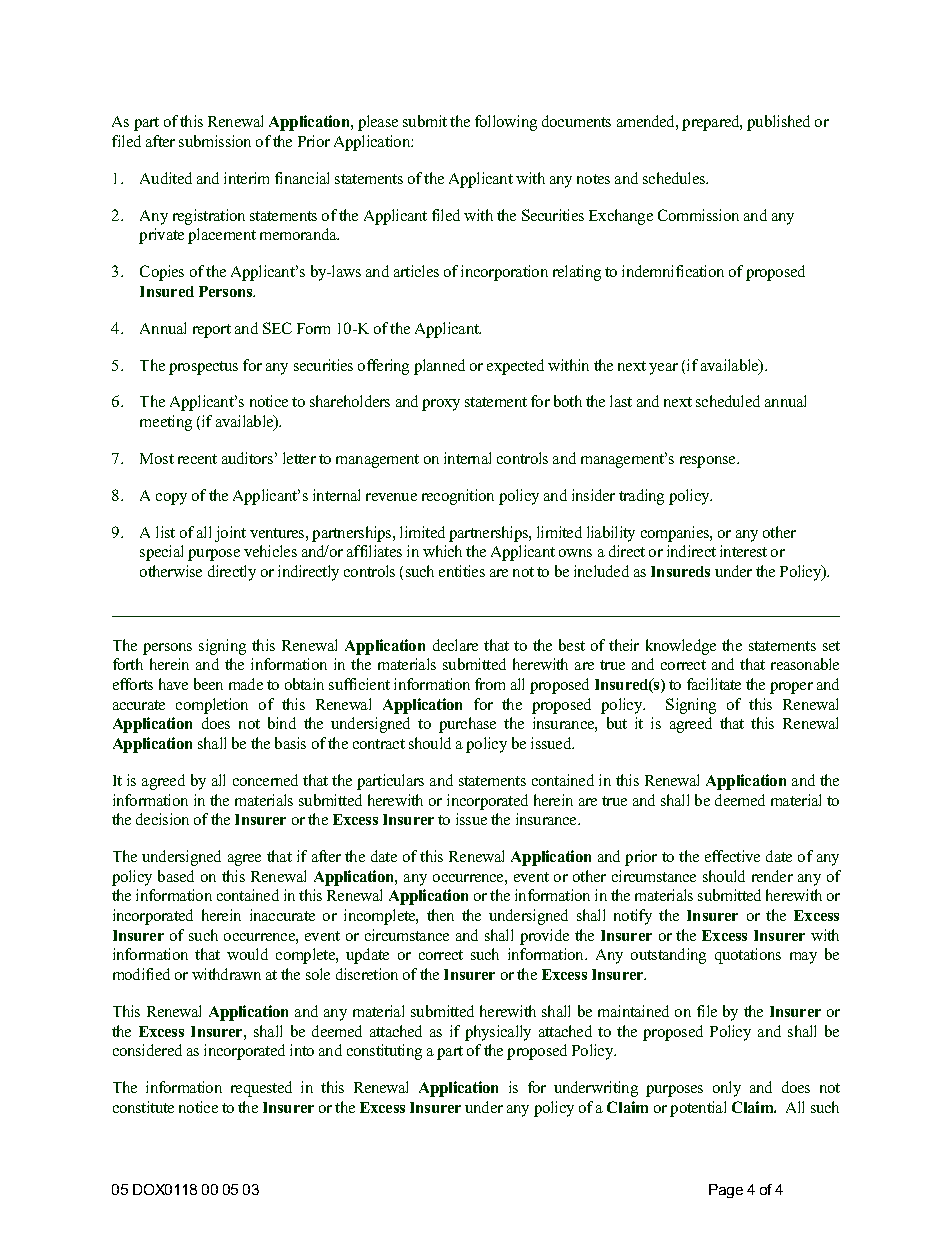 This document has height=1233, width=952. Describe the element at coordinates (462, 571) in the document. I see `entities` at that location.
